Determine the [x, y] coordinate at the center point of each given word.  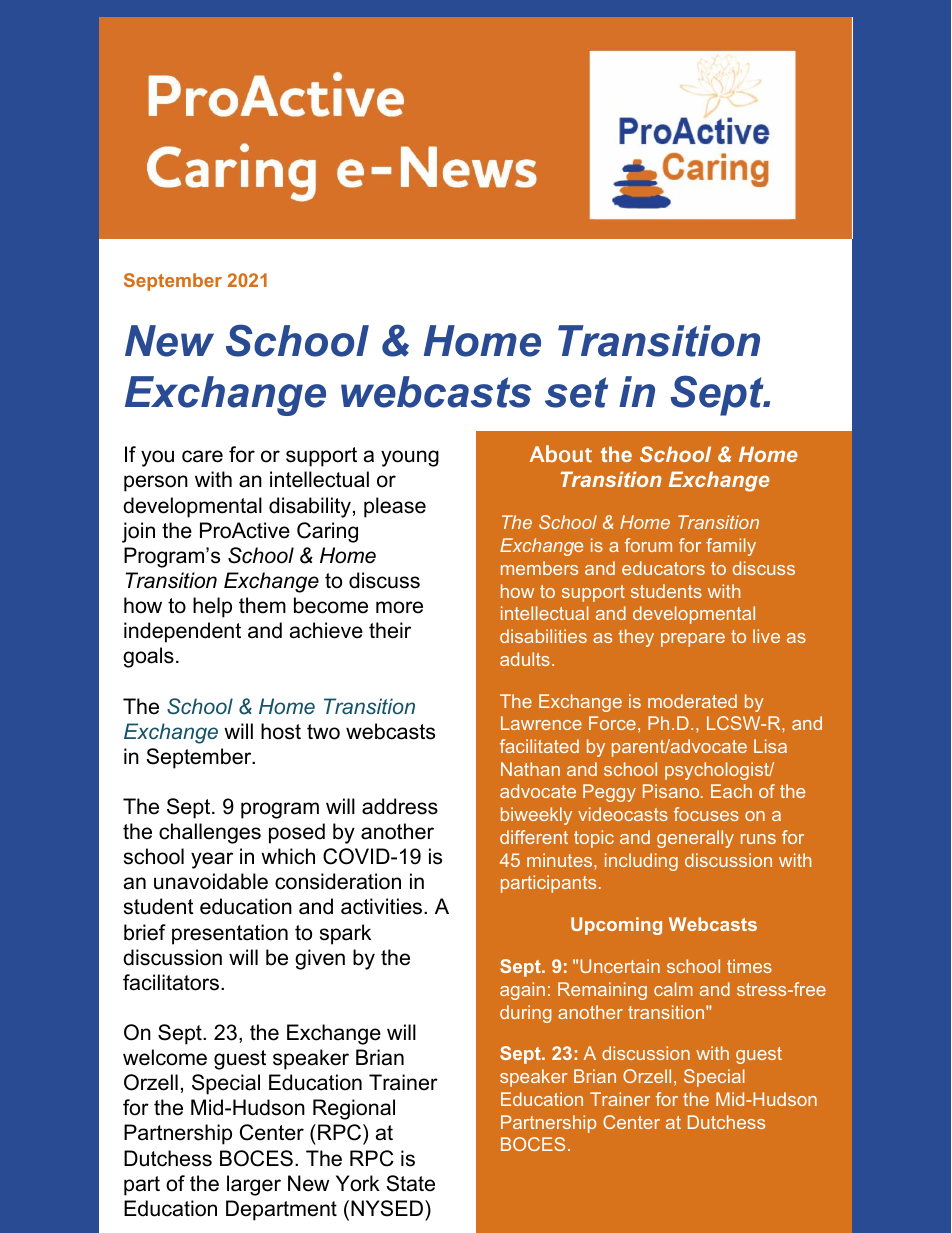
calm [673, 989]
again [522, 991]
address [400, 806]
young [410, 458]
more [399, 607]
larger [254, 1185]
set [576, 392]
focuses [706, 814]
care [202, 456]
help [212, 607]
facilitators [171, 982]
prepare [693, 640]
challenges [210, 833]
